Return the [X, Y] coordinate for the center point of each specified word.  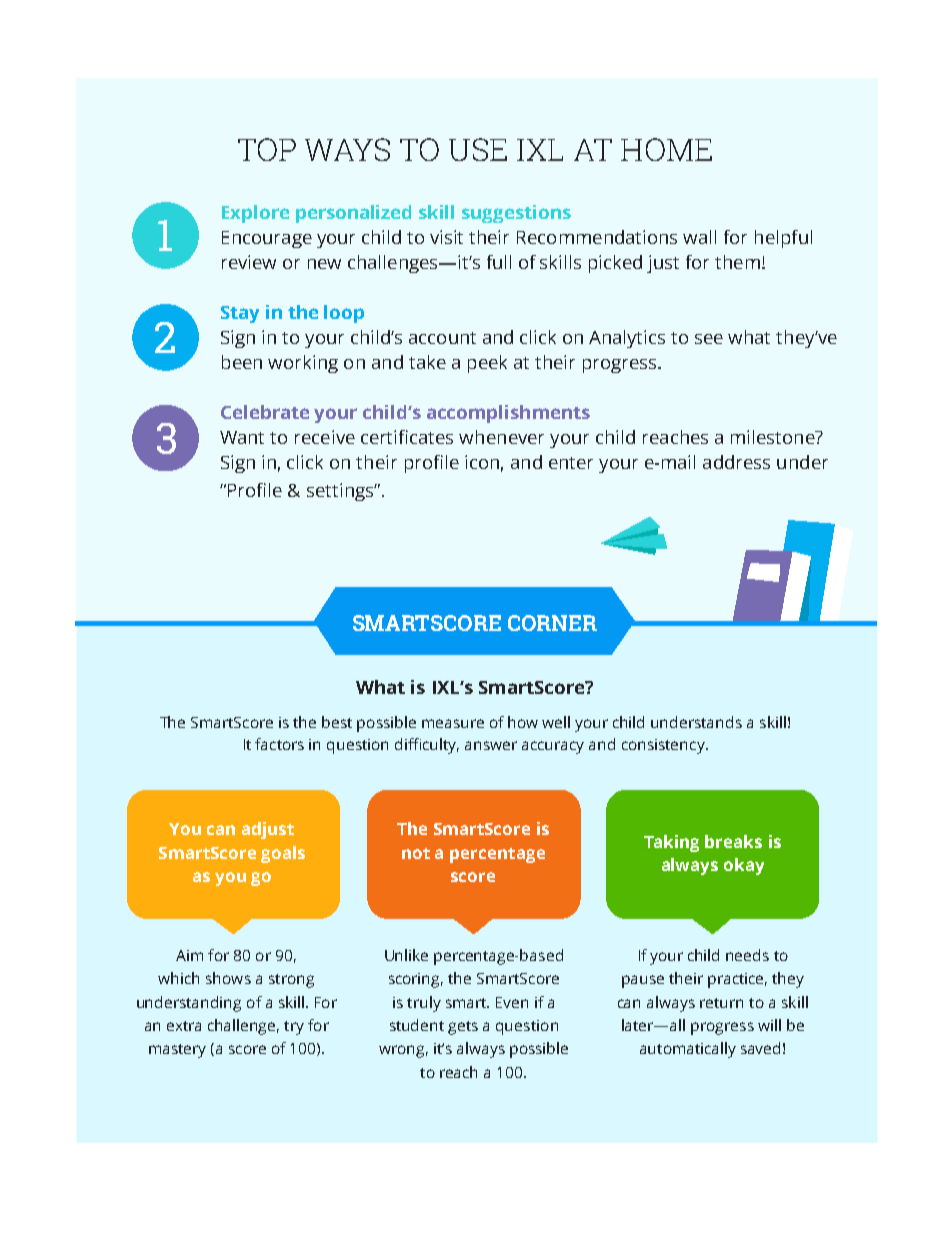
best [337, 722]
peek [487, 364]
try [294, 1028]
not [416, 853]
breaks [733, 841]
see [709, 339]
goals [283, 854]
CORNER [552, 623]
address [736, 462]
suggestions [516, 214]
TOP [267, 149]
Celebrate [265, 412]
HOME [666, 149]
